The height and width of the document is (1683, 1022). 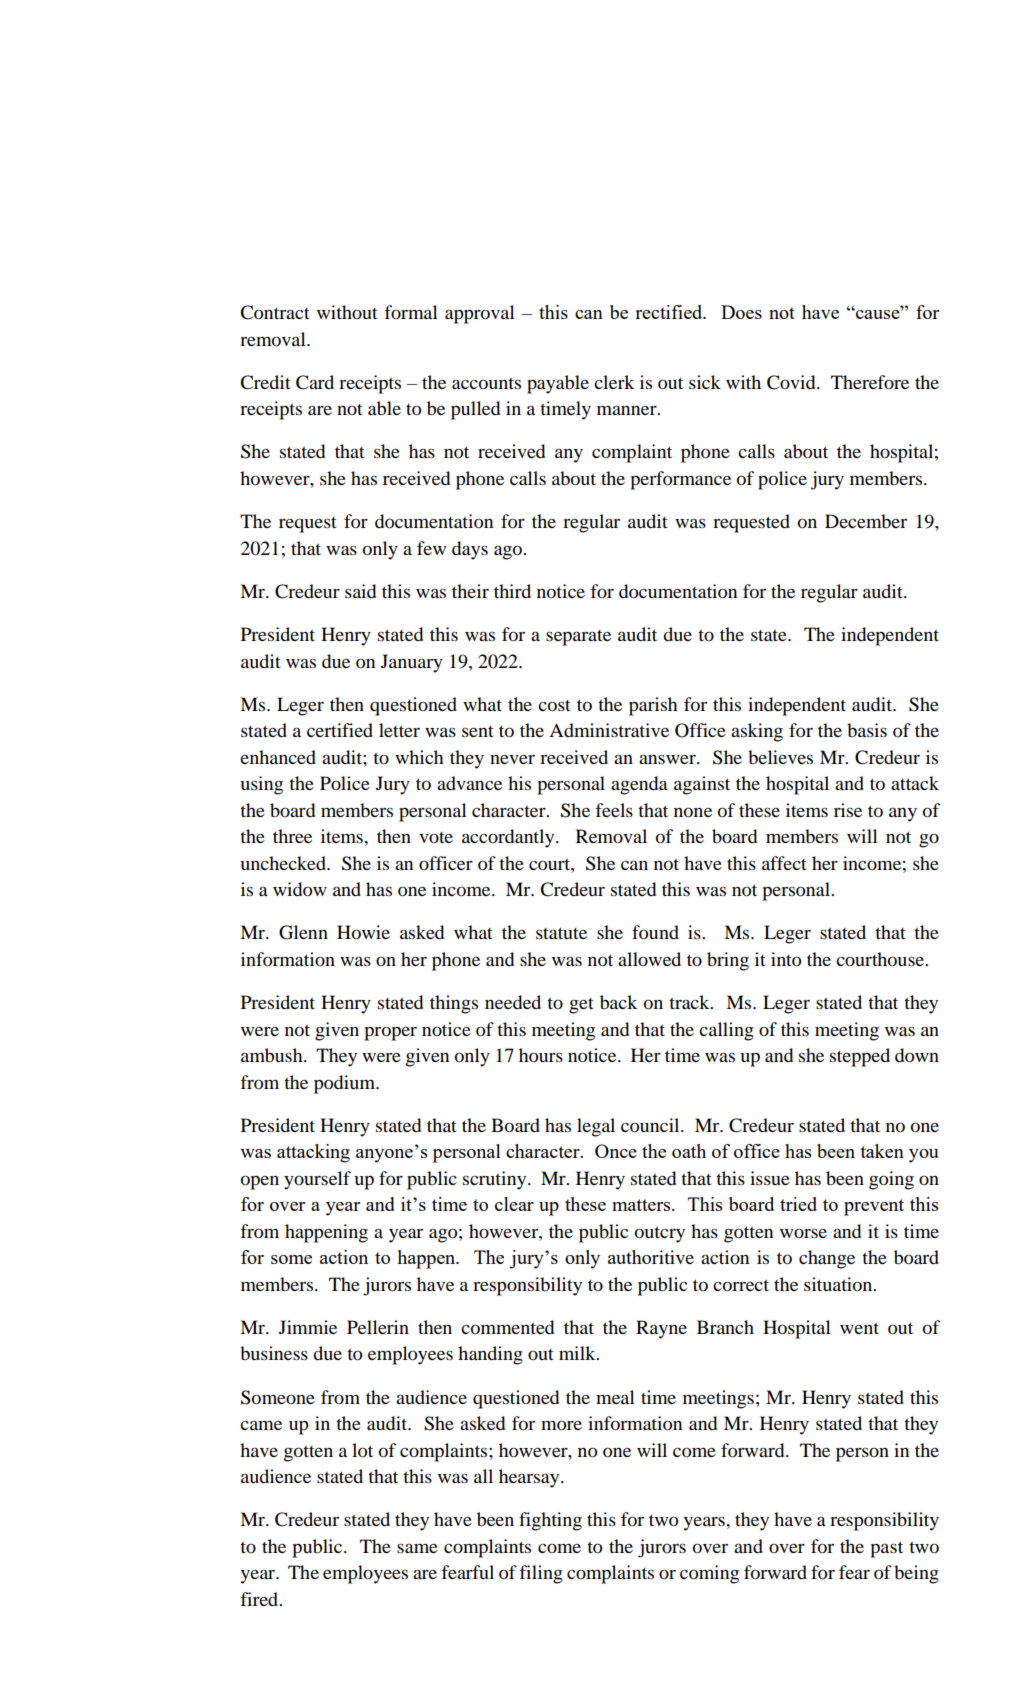 I want to click on certified, so click(x=340, y=730).
